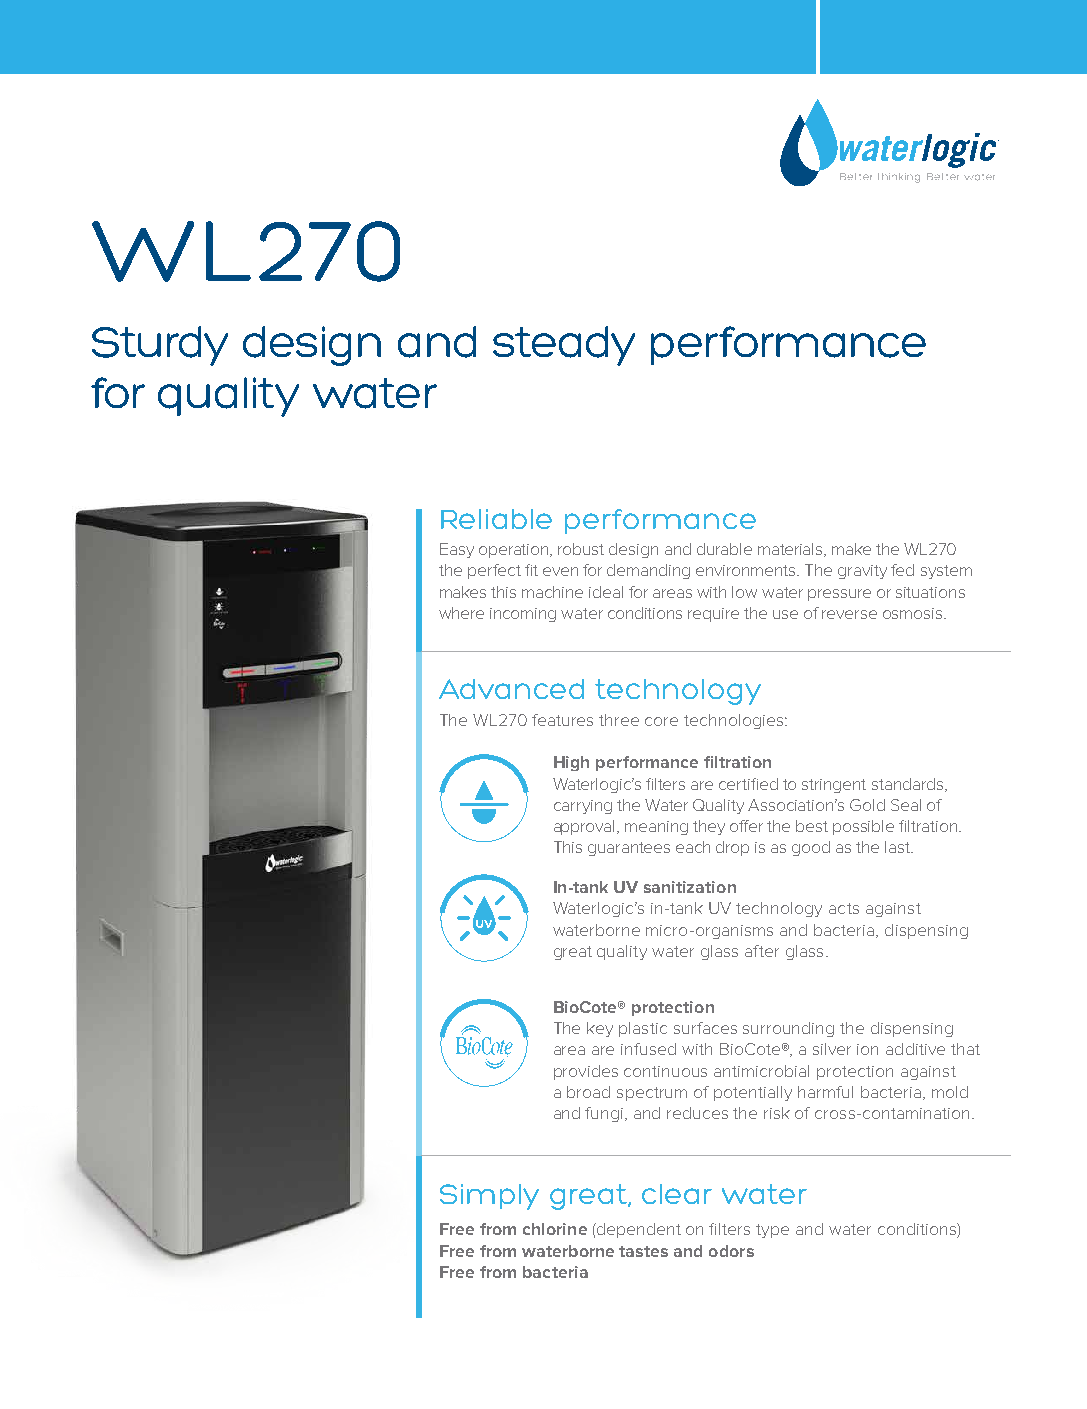 This document has width=1087, height=1409. Describe the element at coordinates (583, 807) in the document. I see `carrying` at that location.
